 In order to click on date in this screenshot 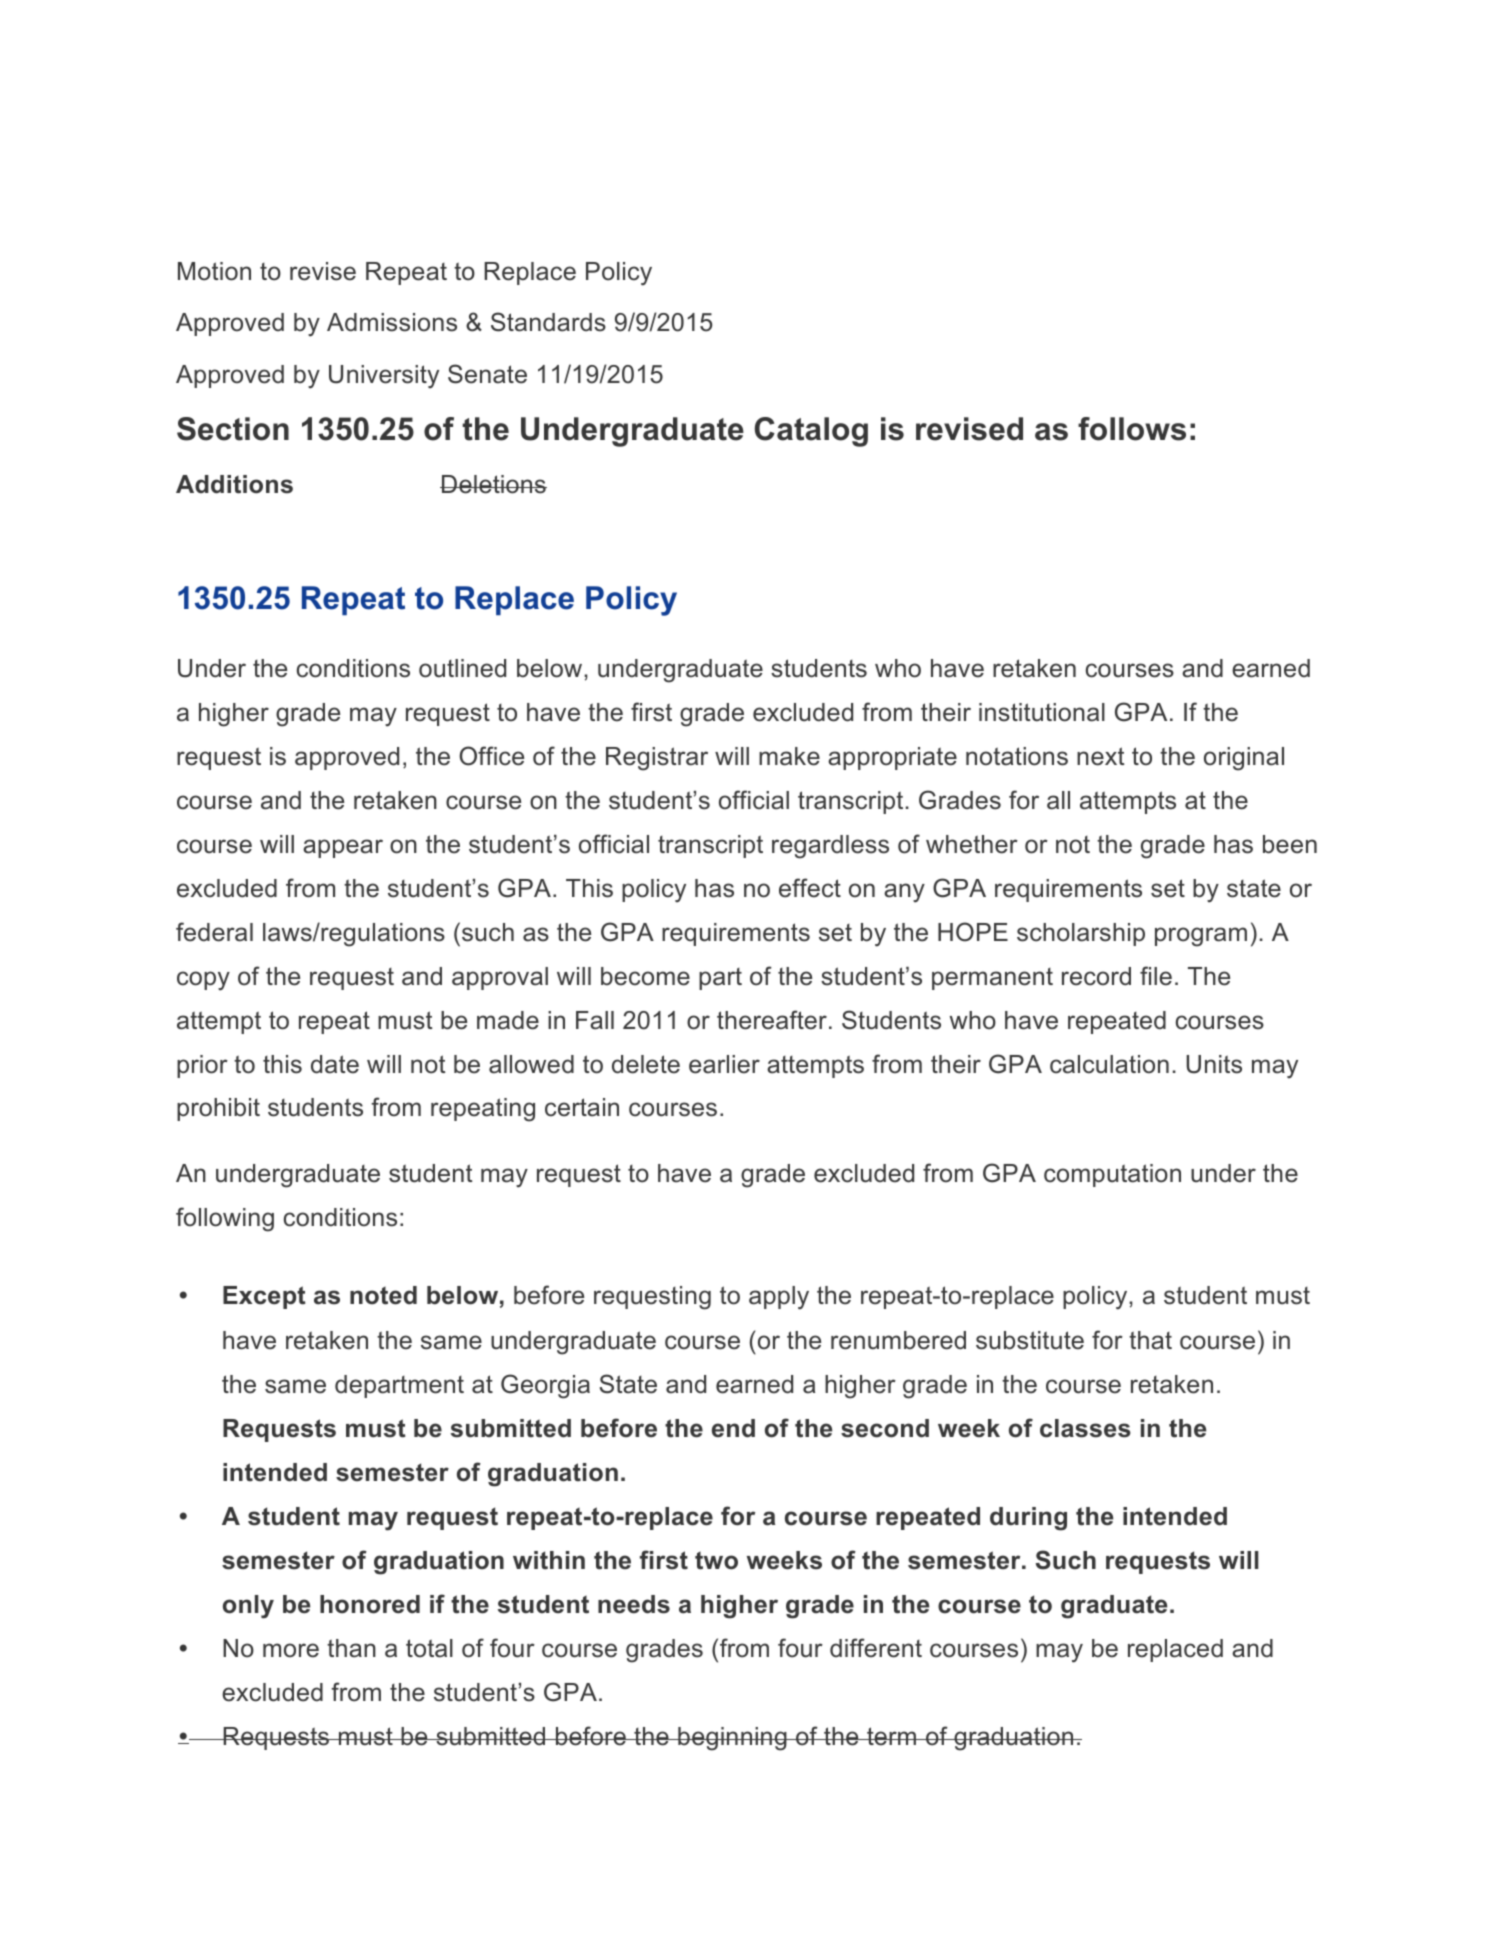, I will do `click(335, 1064)`.
